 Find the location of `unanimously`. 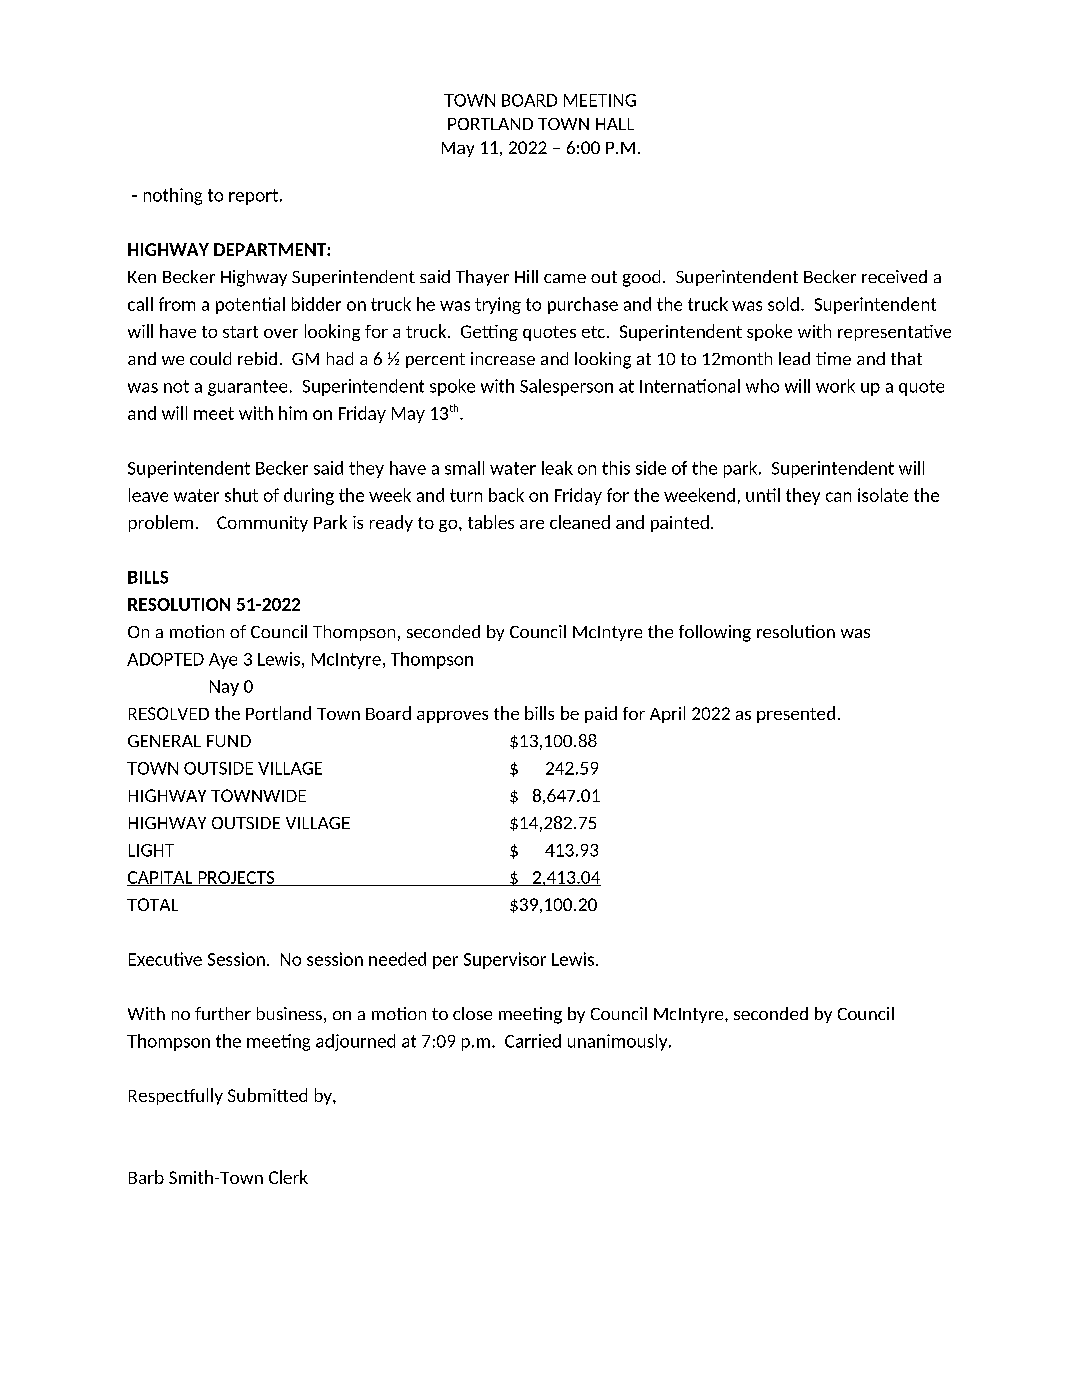

unanimously is located at coordinates (619, 1042).
